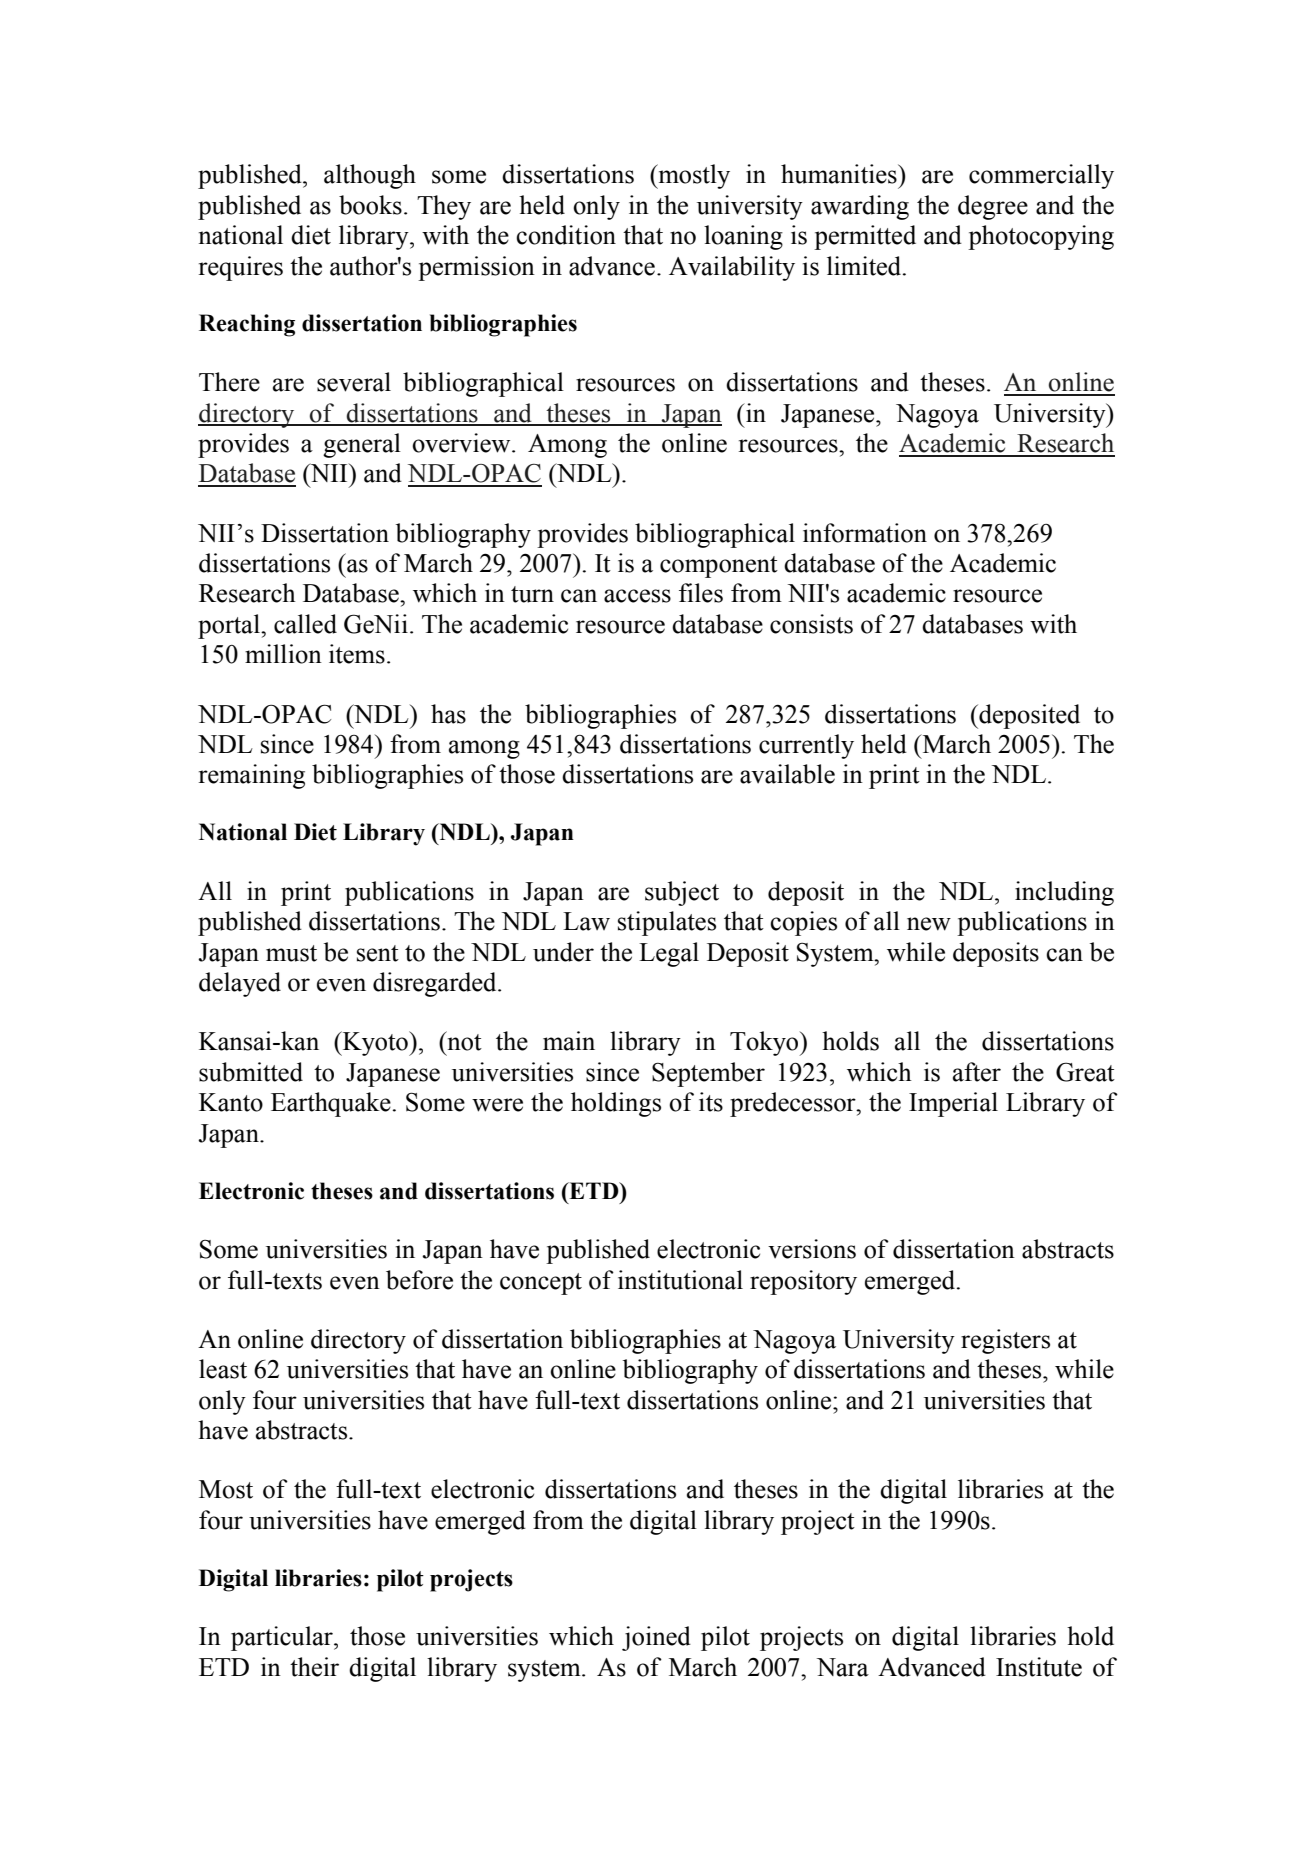  I want to click on particular, so click(283, 1638).
